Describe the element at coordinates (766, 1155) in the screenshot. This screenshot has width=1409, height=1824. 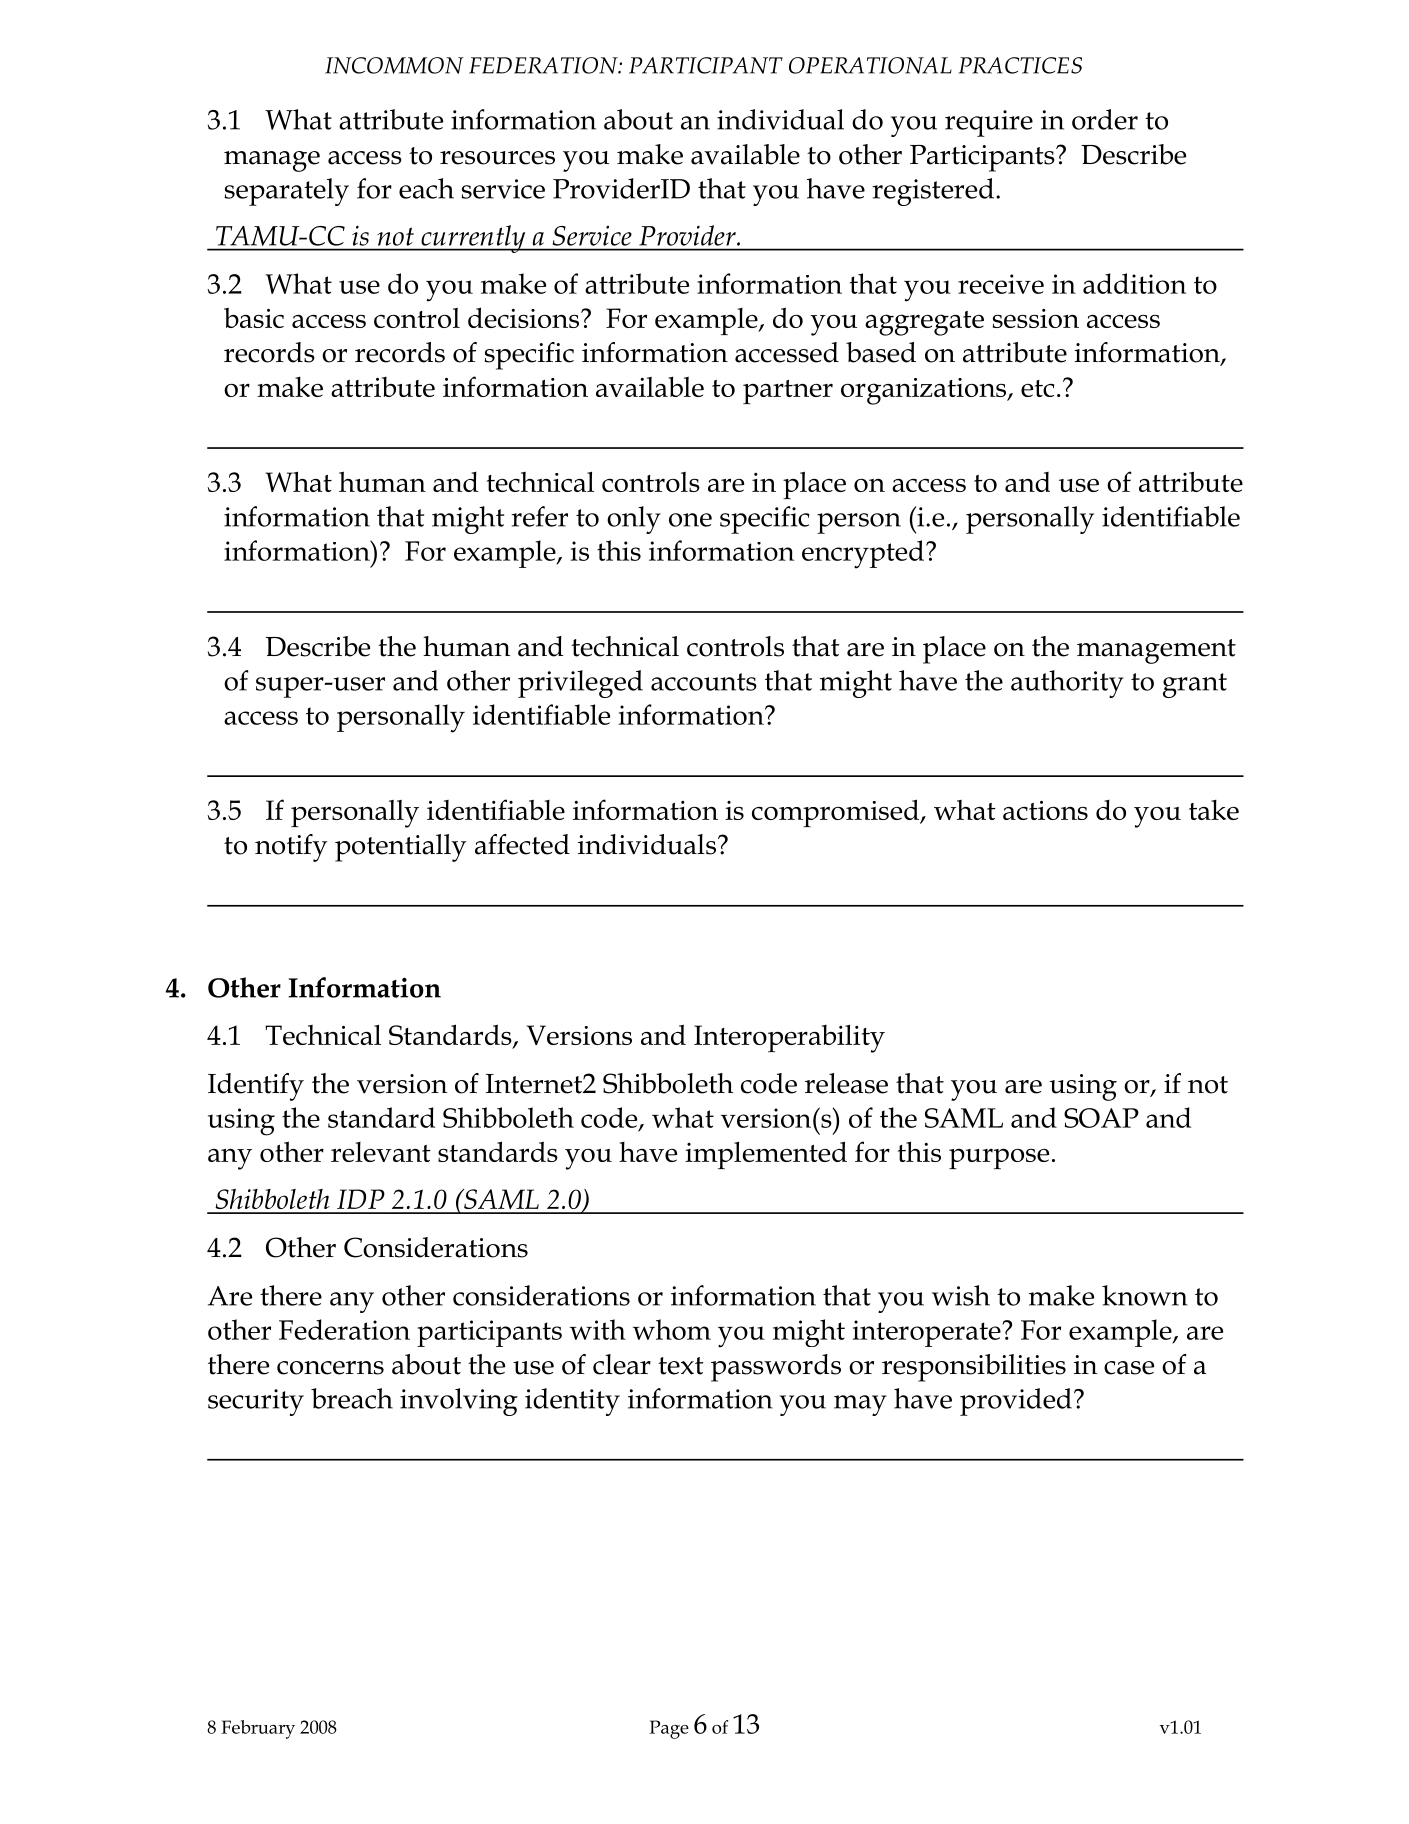
I see `implemented` at that location.
